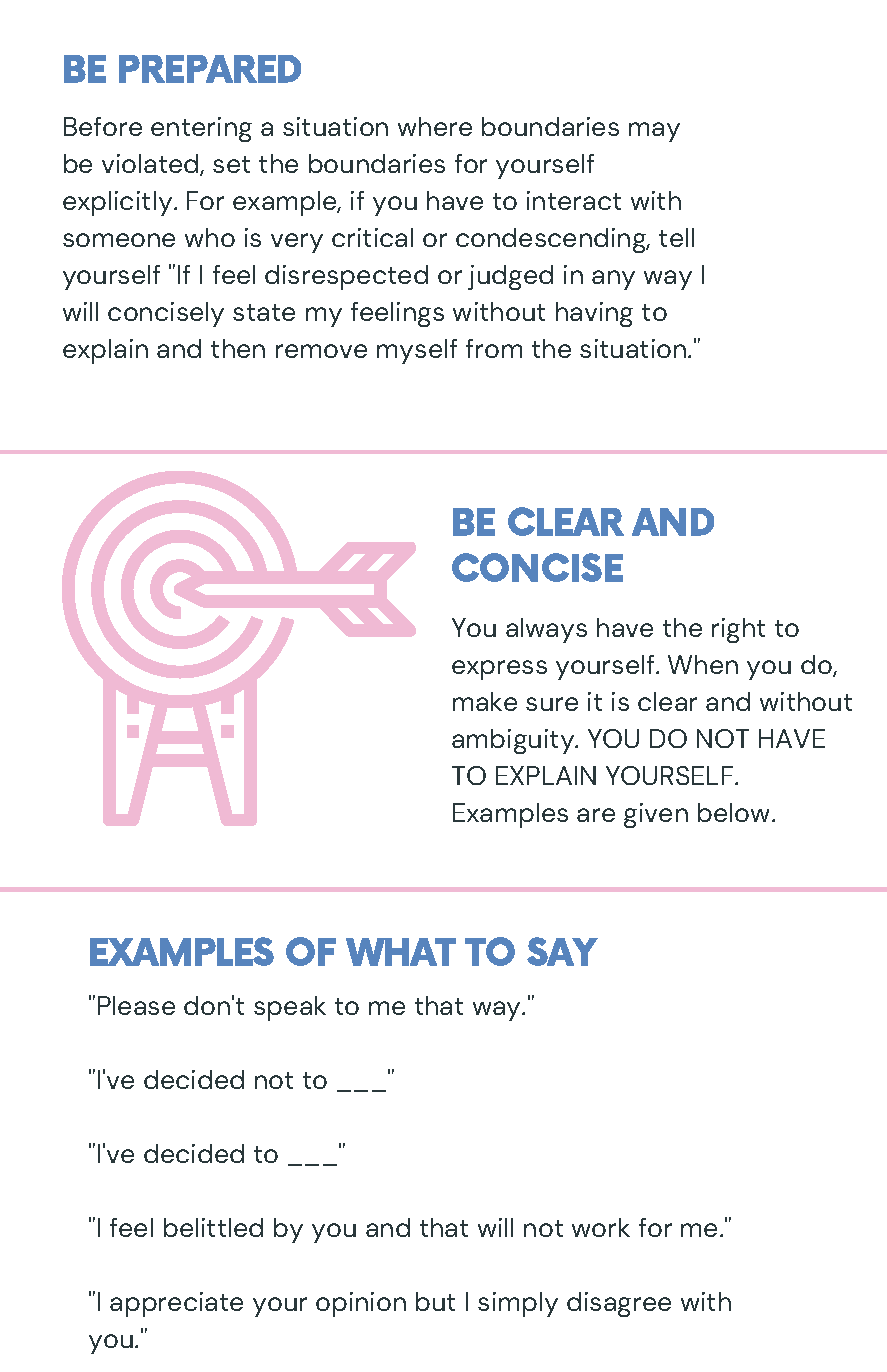 This screenshot has height=1372, width=887. I want to click on may, so click(654, 132).
